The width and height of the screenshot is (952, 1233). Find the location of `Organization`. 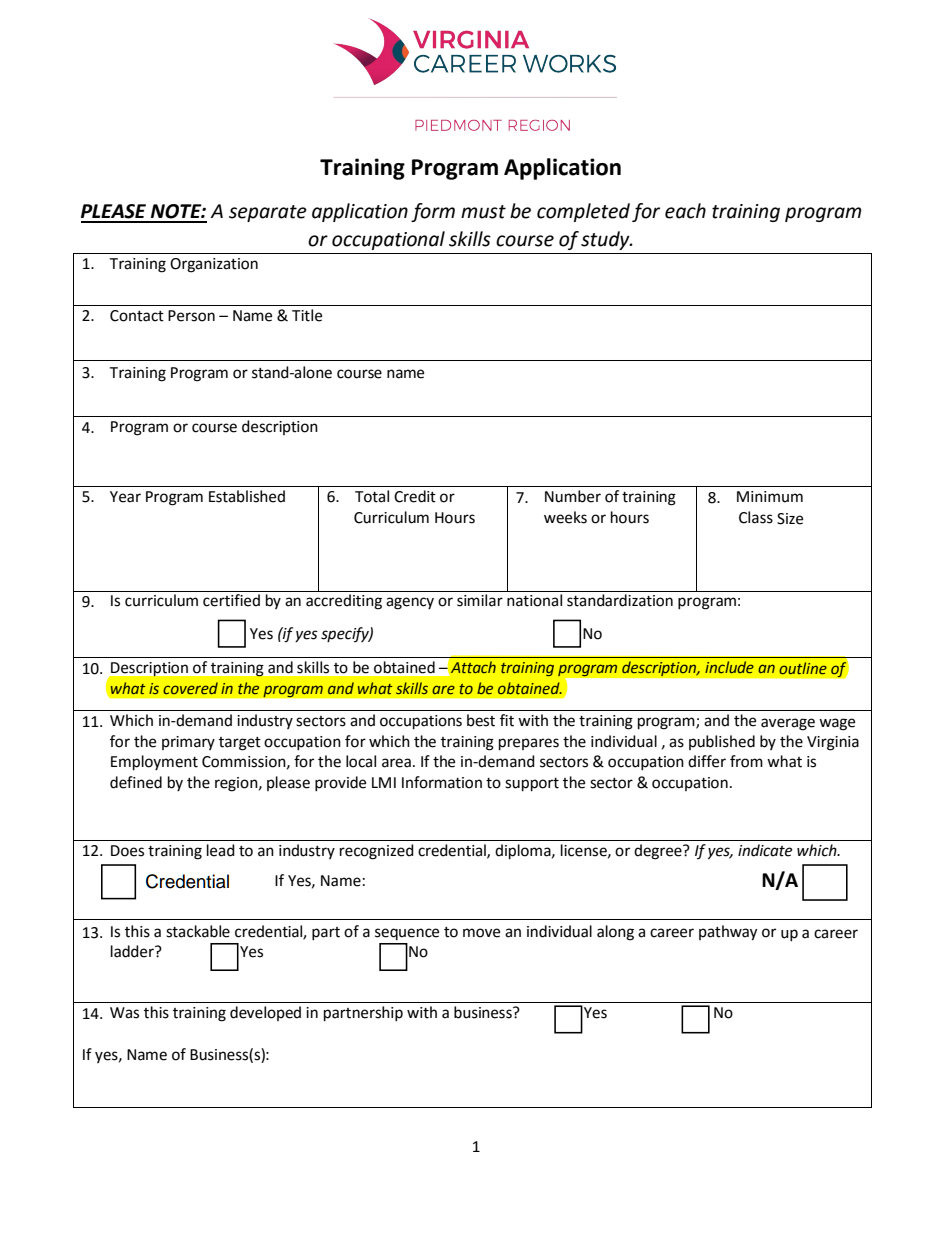

Organization is located at coordinates (214, 265).
